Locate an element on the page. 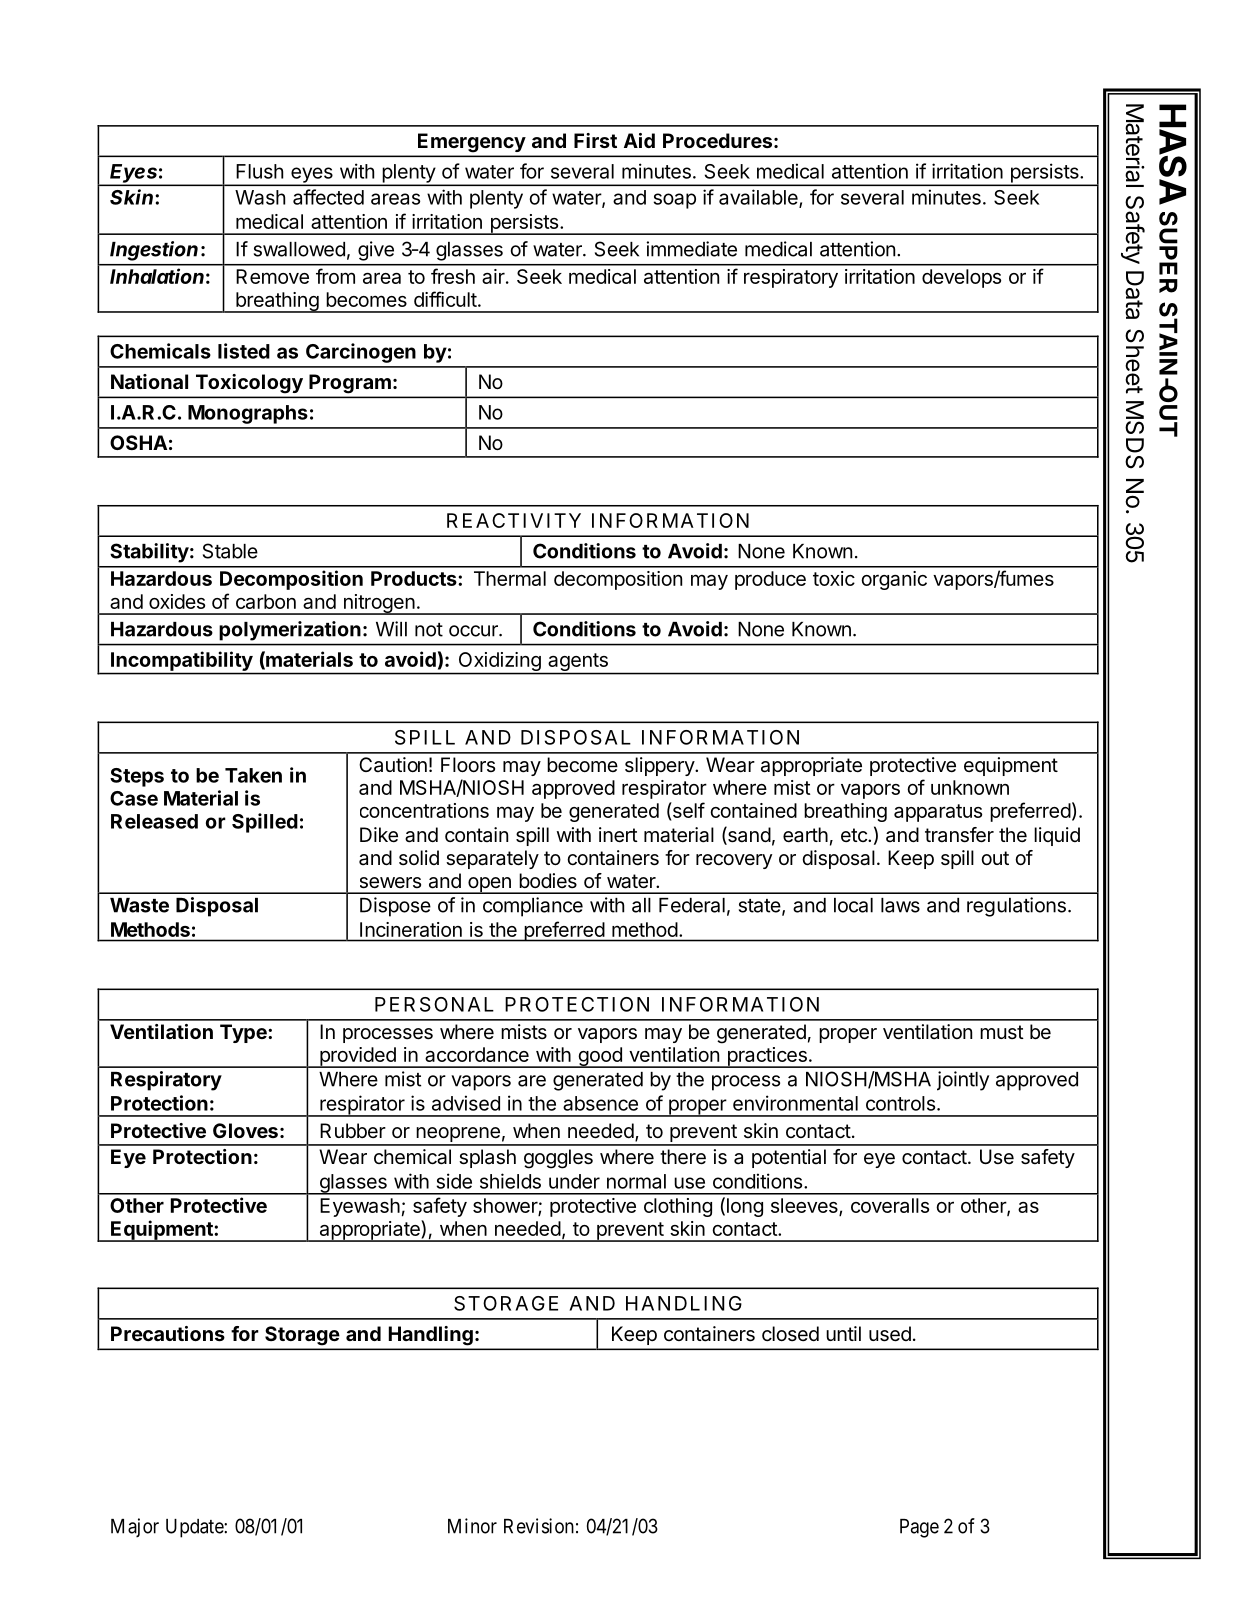  inert is located at coordinates (618, 835).
